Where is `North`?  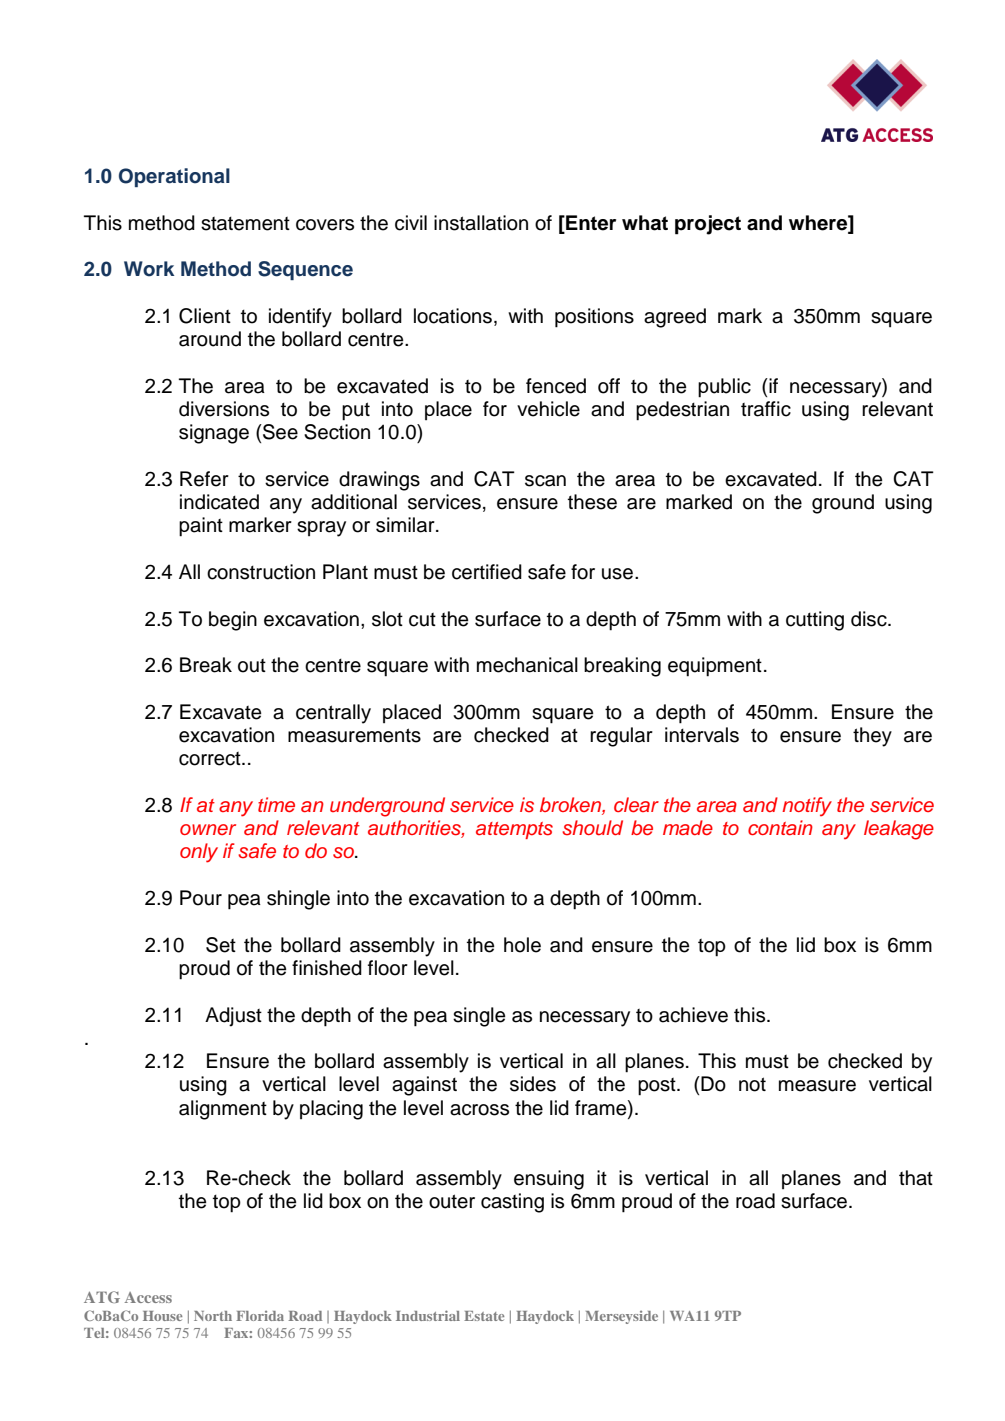 North is located at coordinates (213, 1316).
